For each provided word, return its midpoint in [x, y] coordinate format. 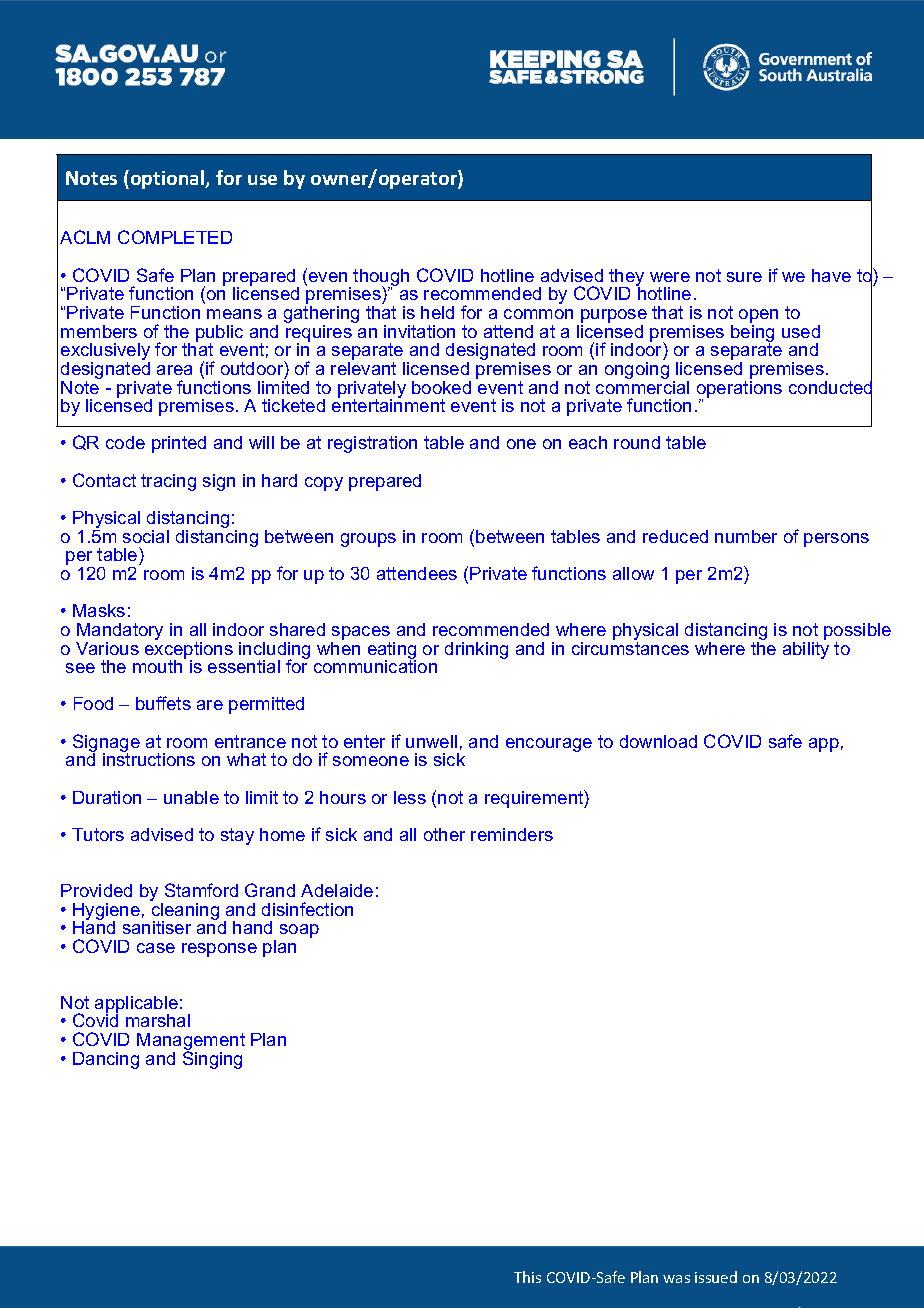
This [527, 1277]
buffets [163, 703]
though [381, 279]
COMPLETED [175, 237]
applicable [136, 1005]
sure [744, 277]
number [746, 536]
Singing [212, 1059]
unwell [431, 741]
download [658, 741]
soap [299, 931]
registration [372, 444]
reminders [512, 834]
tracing [168, 482]
